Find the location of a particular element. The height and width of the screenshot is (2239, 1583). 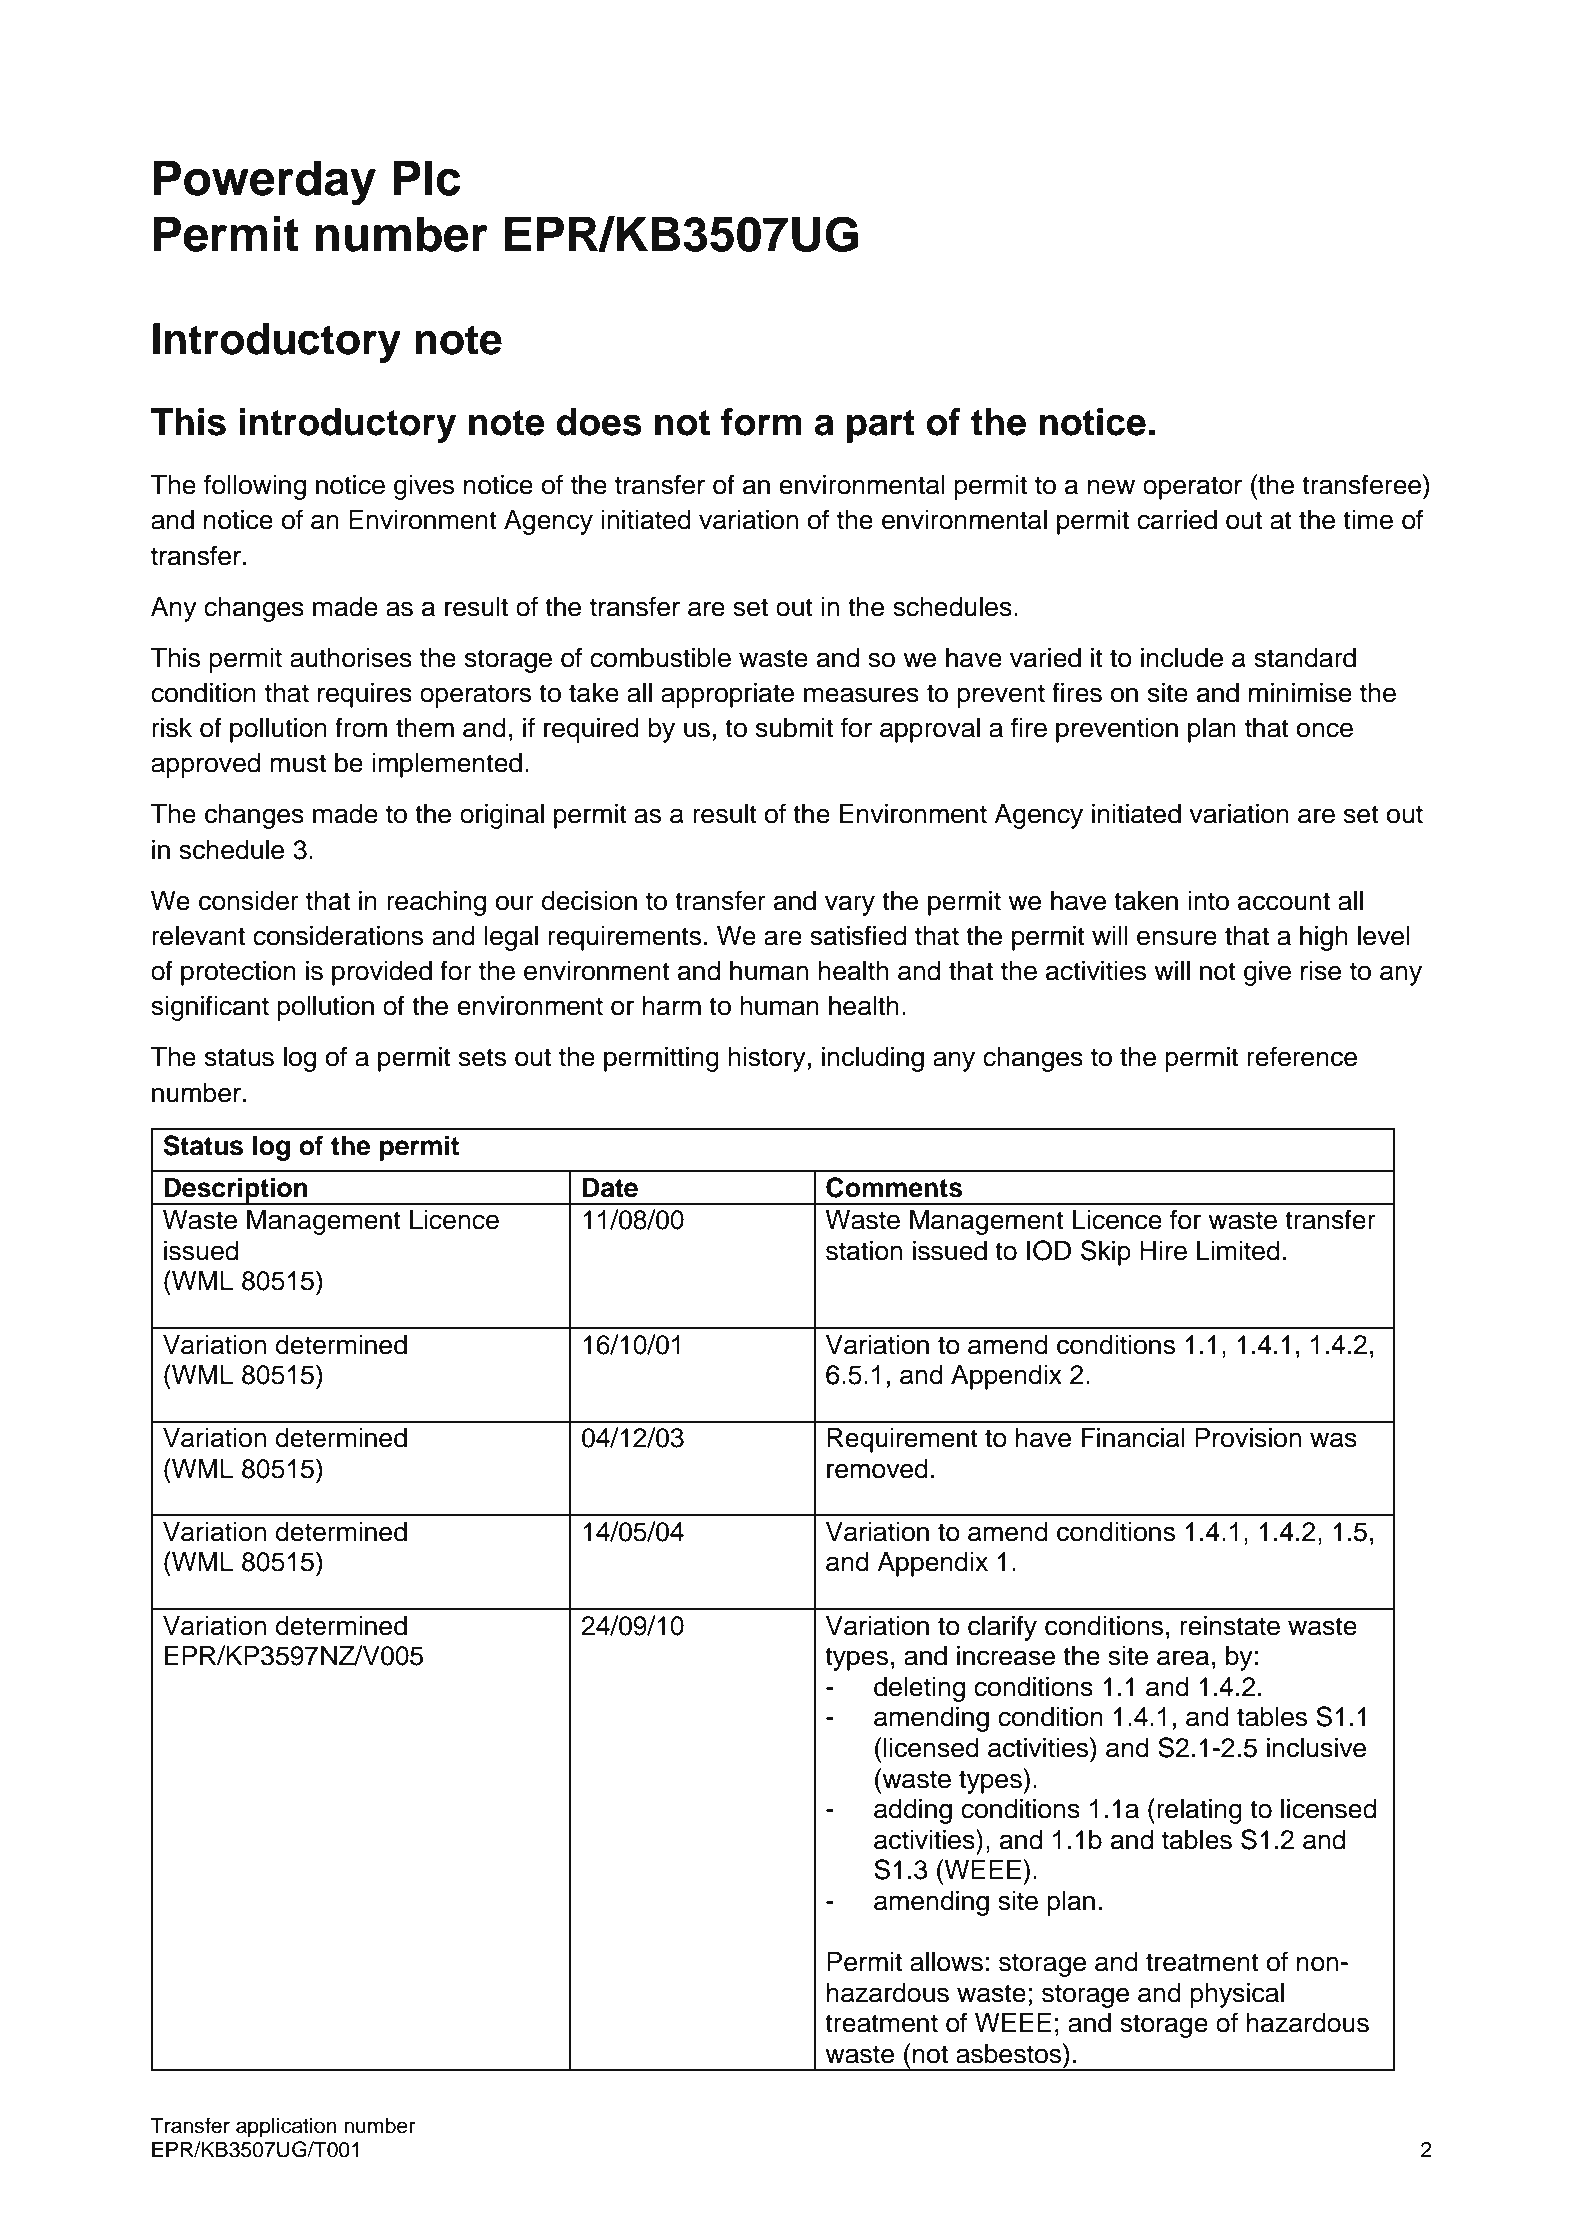

into is located at coordinates (1208, 901).
